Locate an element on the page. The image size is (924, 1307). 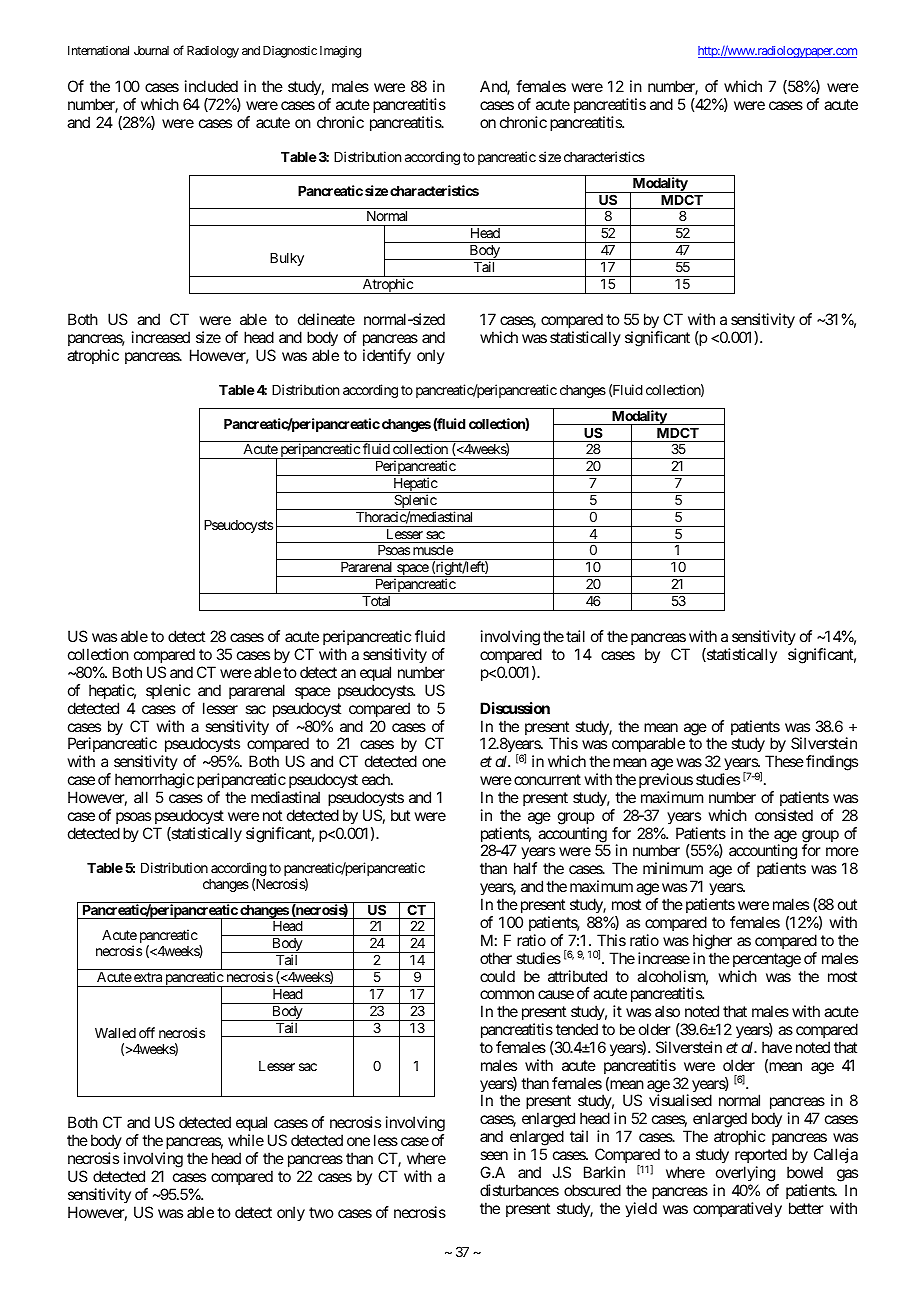
hemorrhagic is located at coordinates (154, 782).
